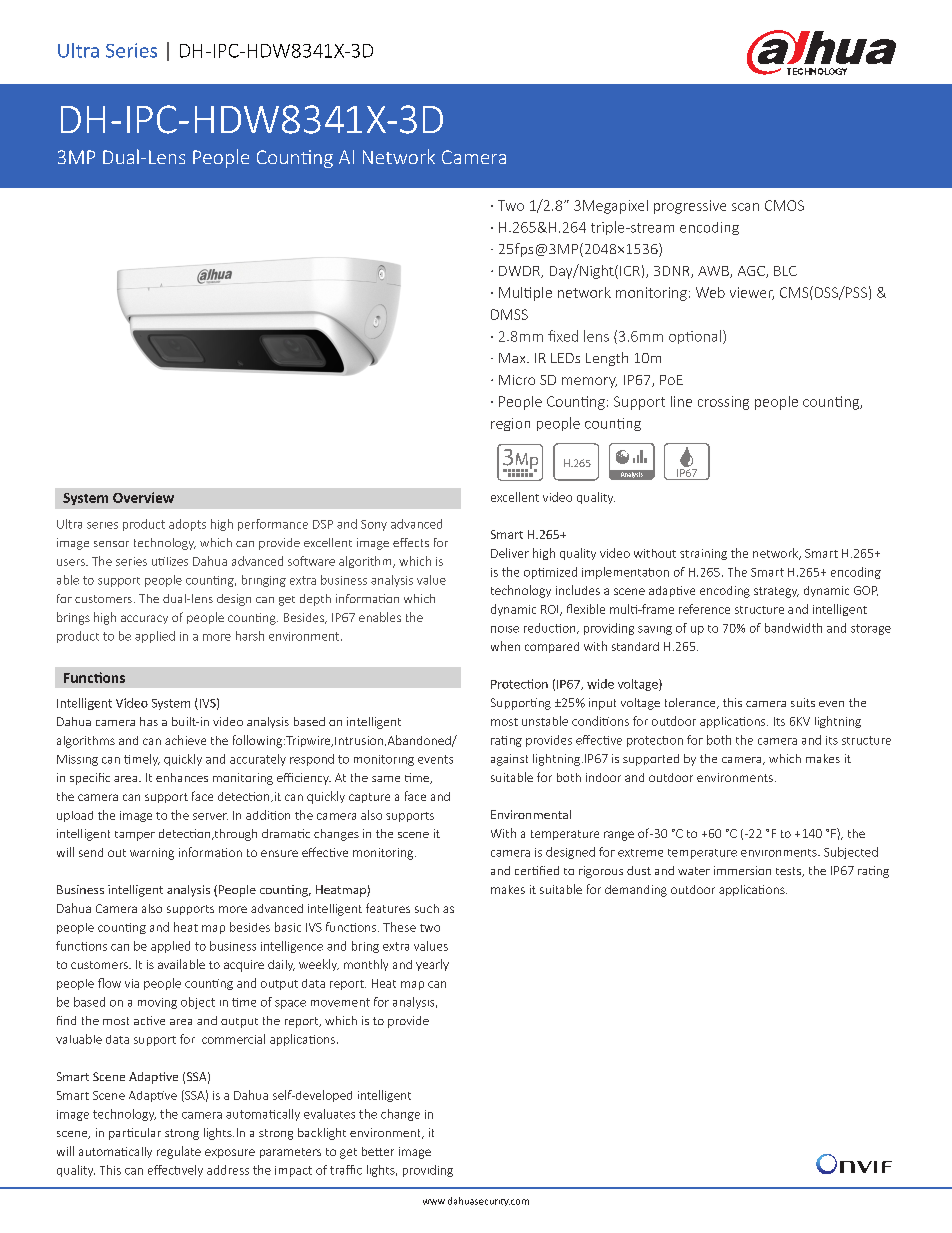 This page has height=1233, width=952. Describe the element at coordinates (803, 702) in the page. I see `suits` at that location.
